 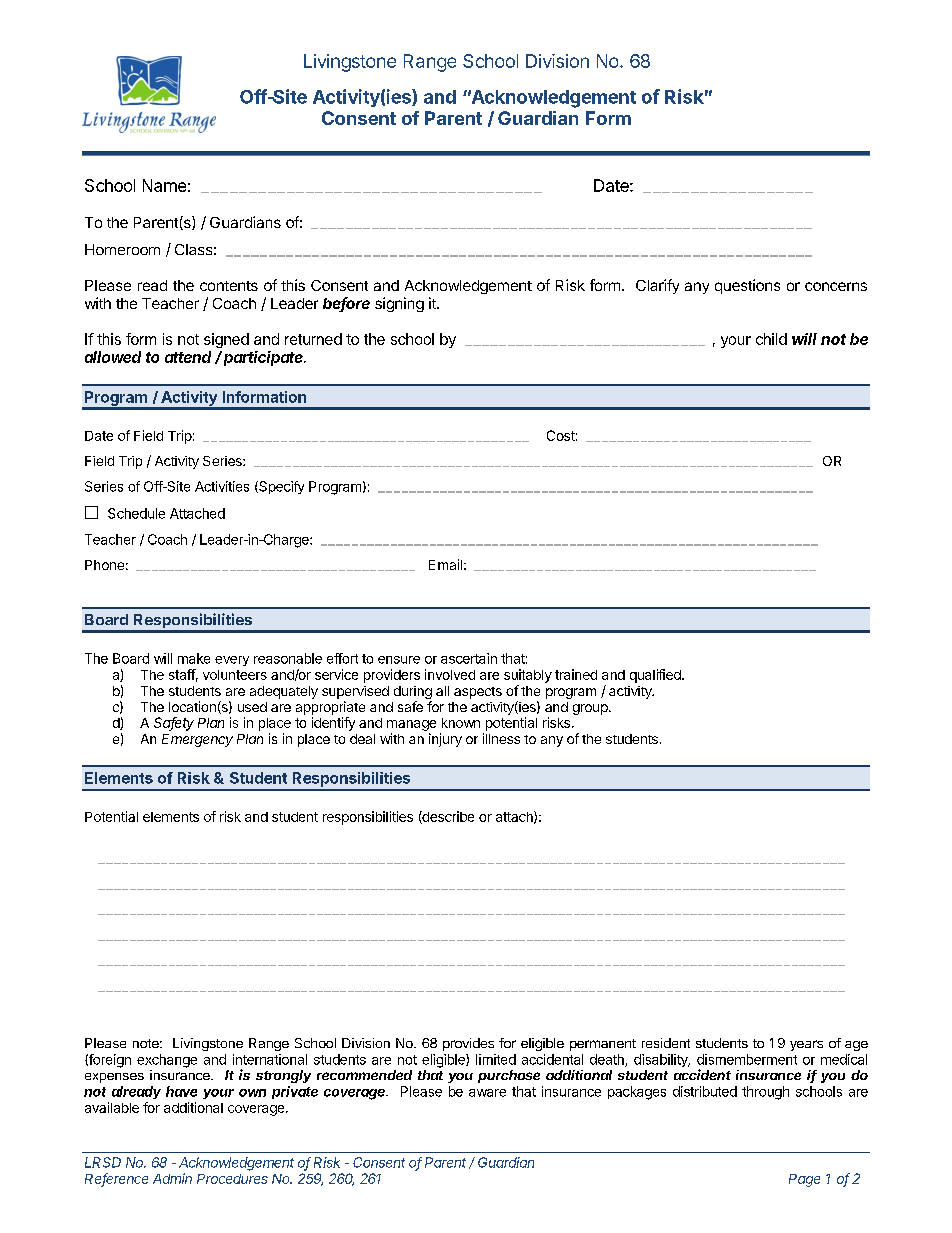 What do you see at coordinates (528, 676) in the document?
I see `suitably` at bounding box center [528, 676].
